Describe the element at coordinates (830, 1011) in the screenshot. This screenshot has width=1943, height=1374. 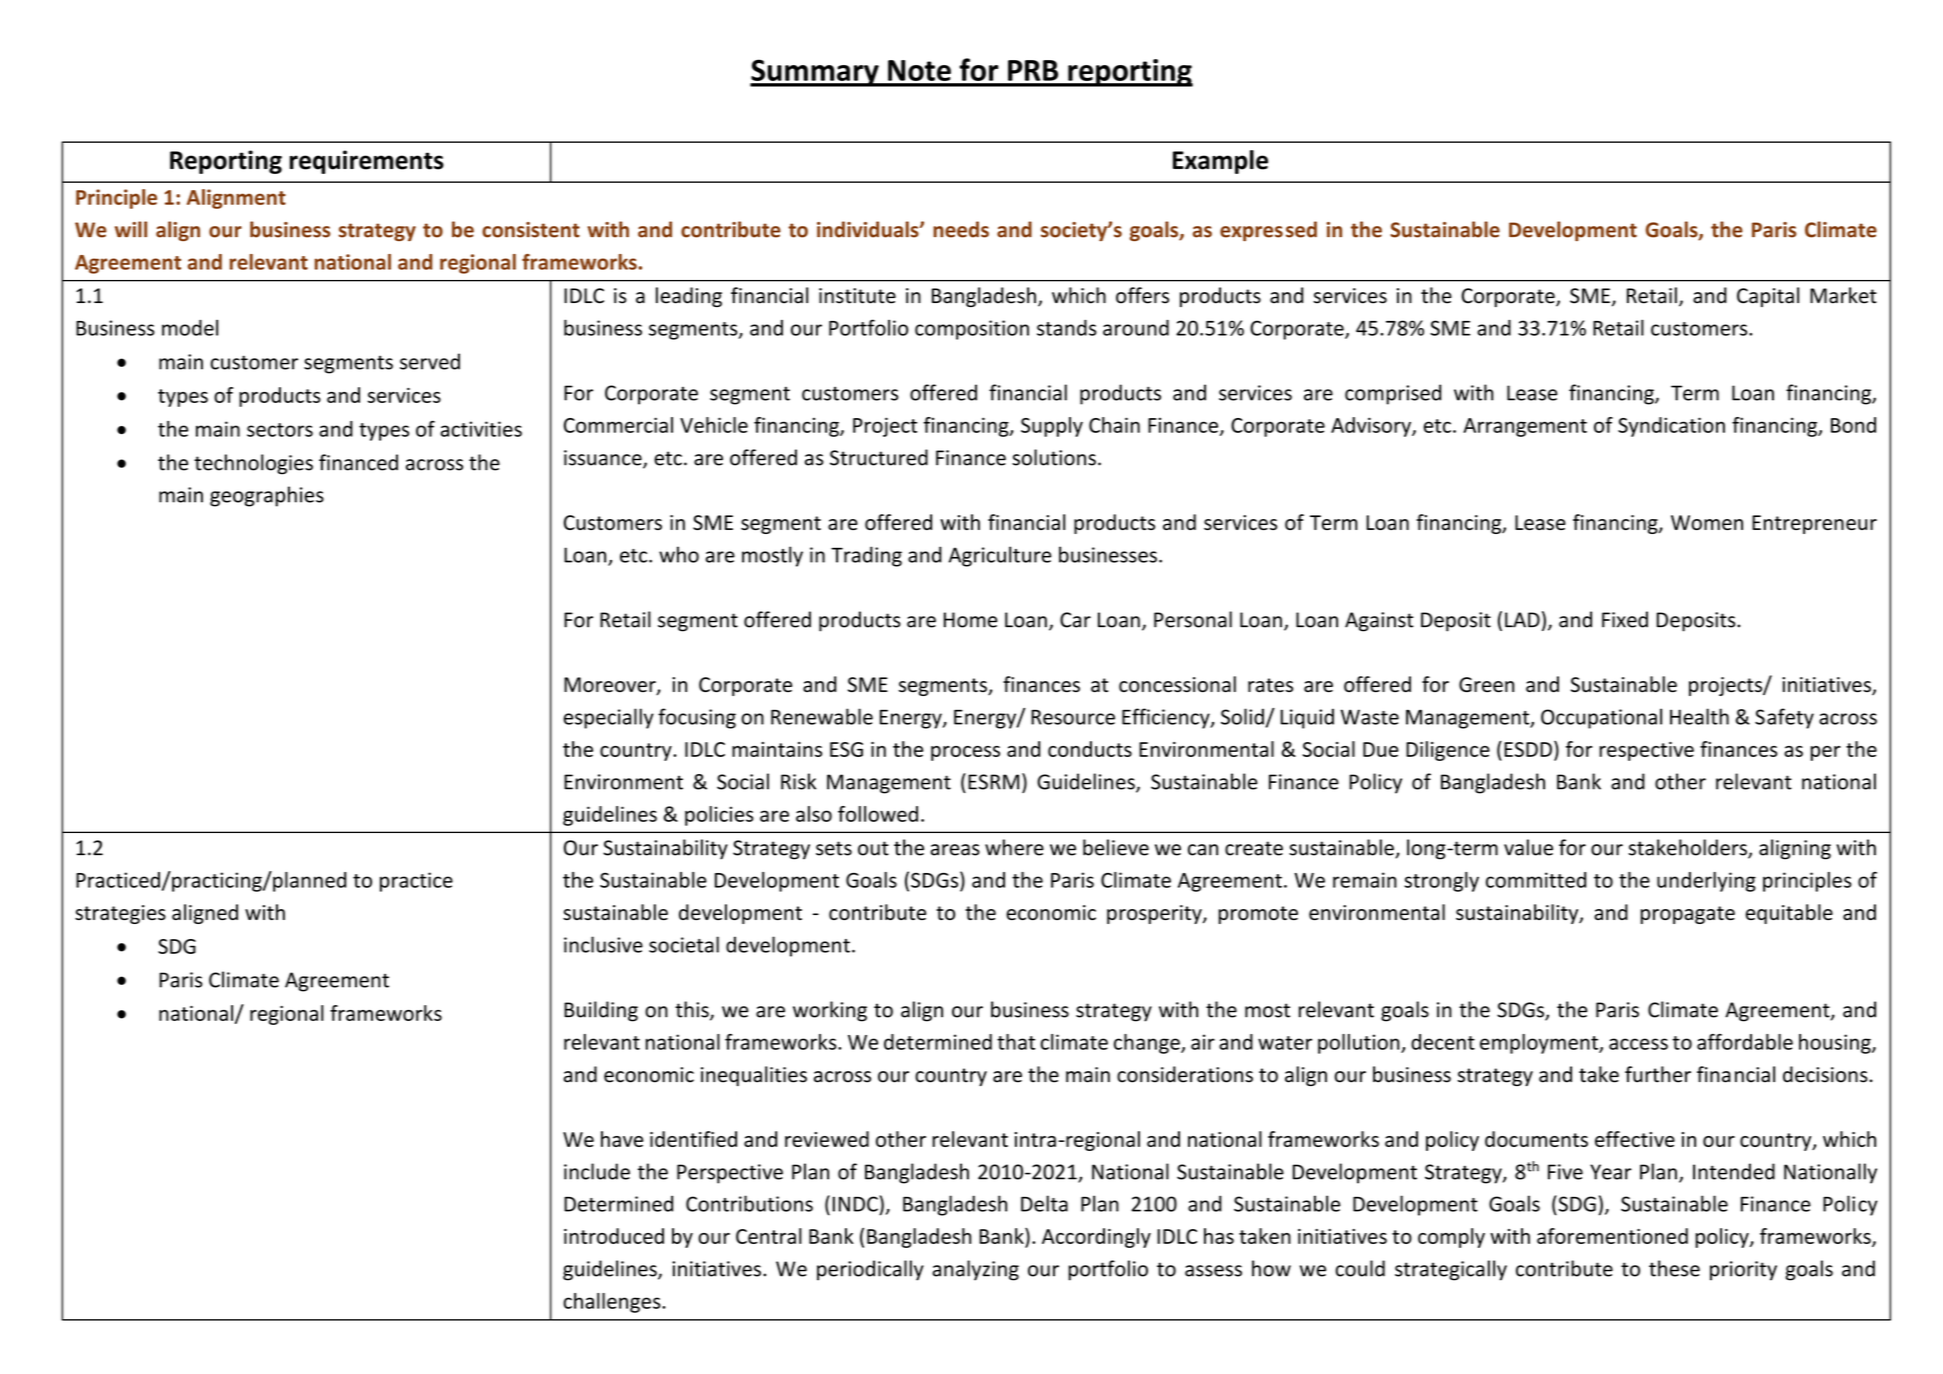
I see `working` at that location.
